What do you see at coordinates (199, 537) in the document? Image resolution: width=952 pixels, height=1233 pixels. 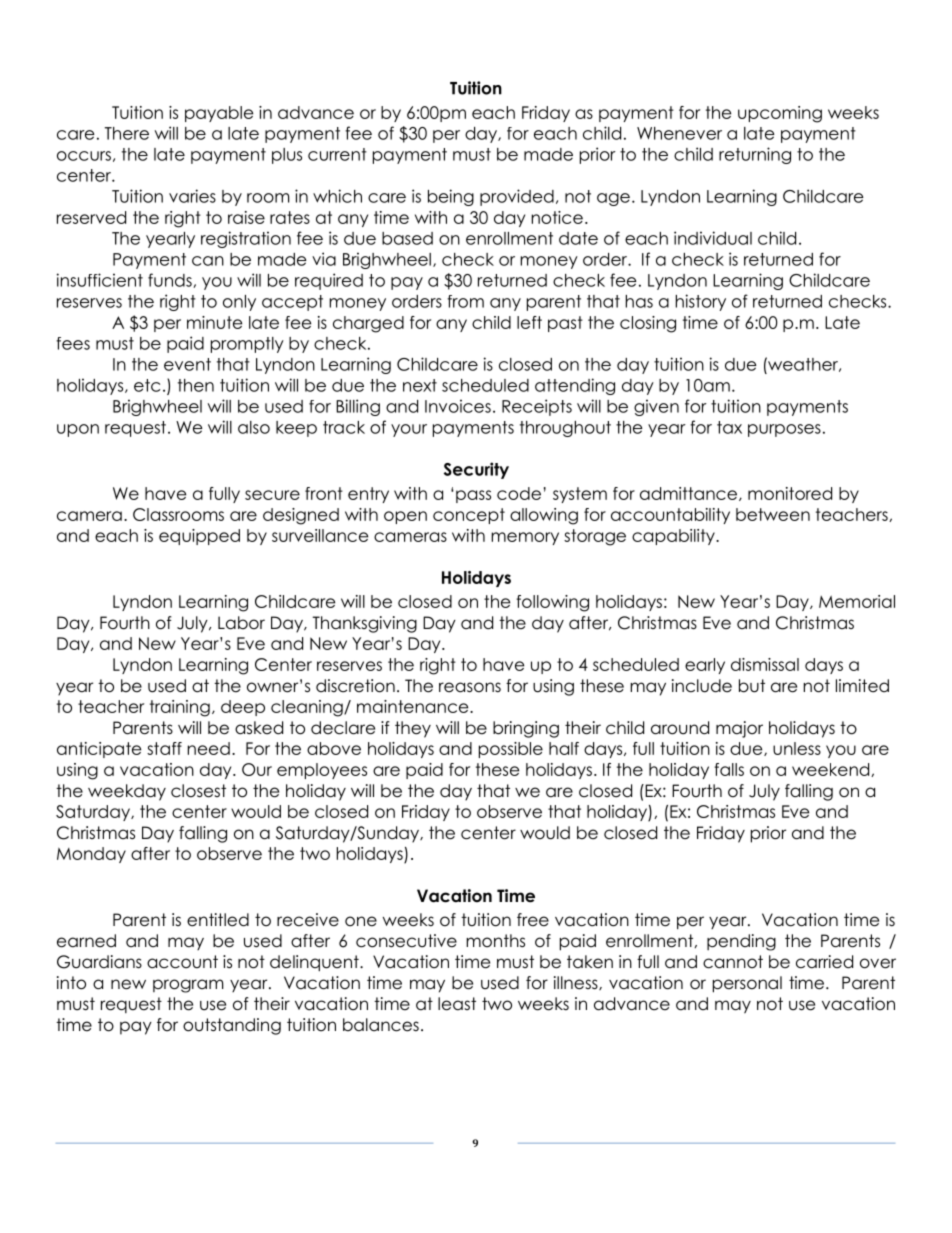 I see `equipped` at bounding box center [199, 537].
